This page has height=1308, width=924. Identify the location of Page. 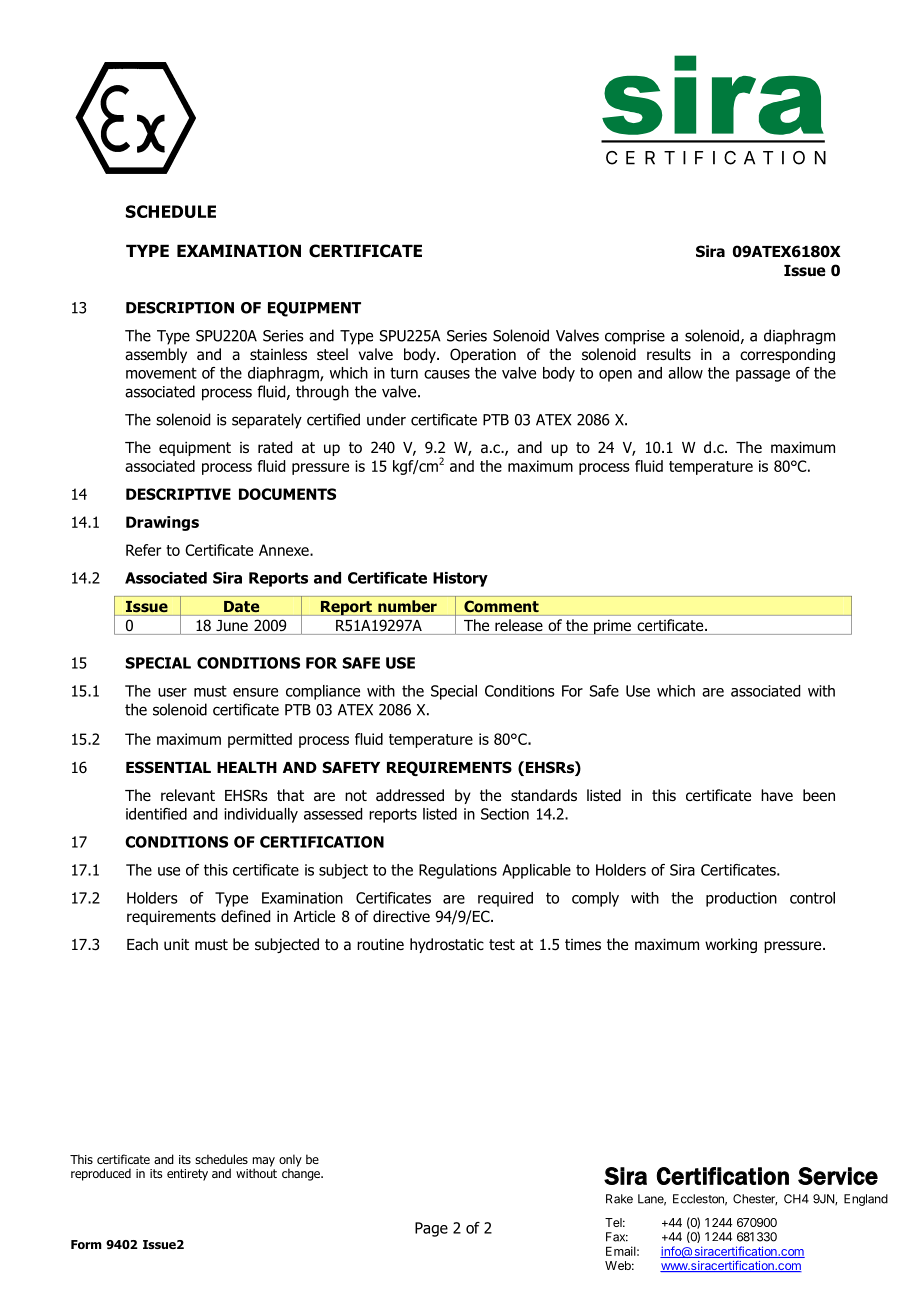
(431, 1229).
